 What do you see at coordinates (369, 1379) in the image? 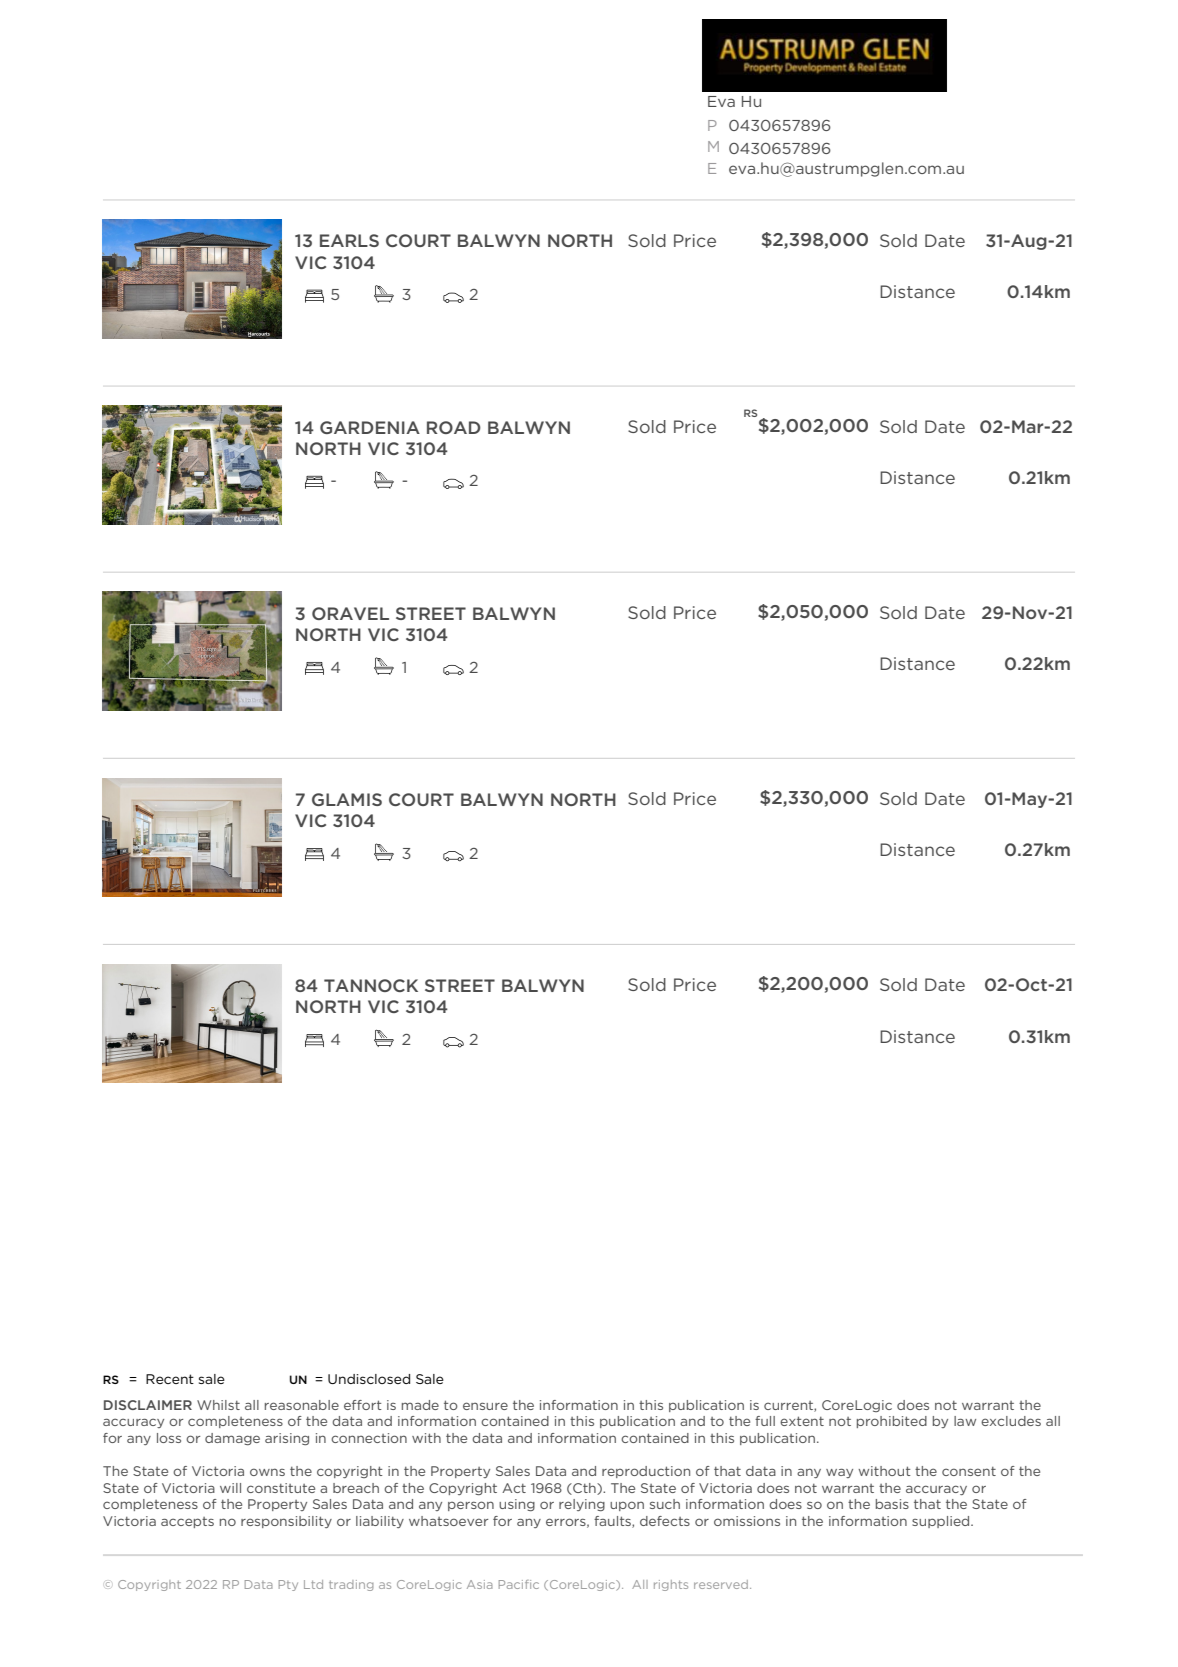
I see `Undisclosed` at bounding box center [369, 1379].
